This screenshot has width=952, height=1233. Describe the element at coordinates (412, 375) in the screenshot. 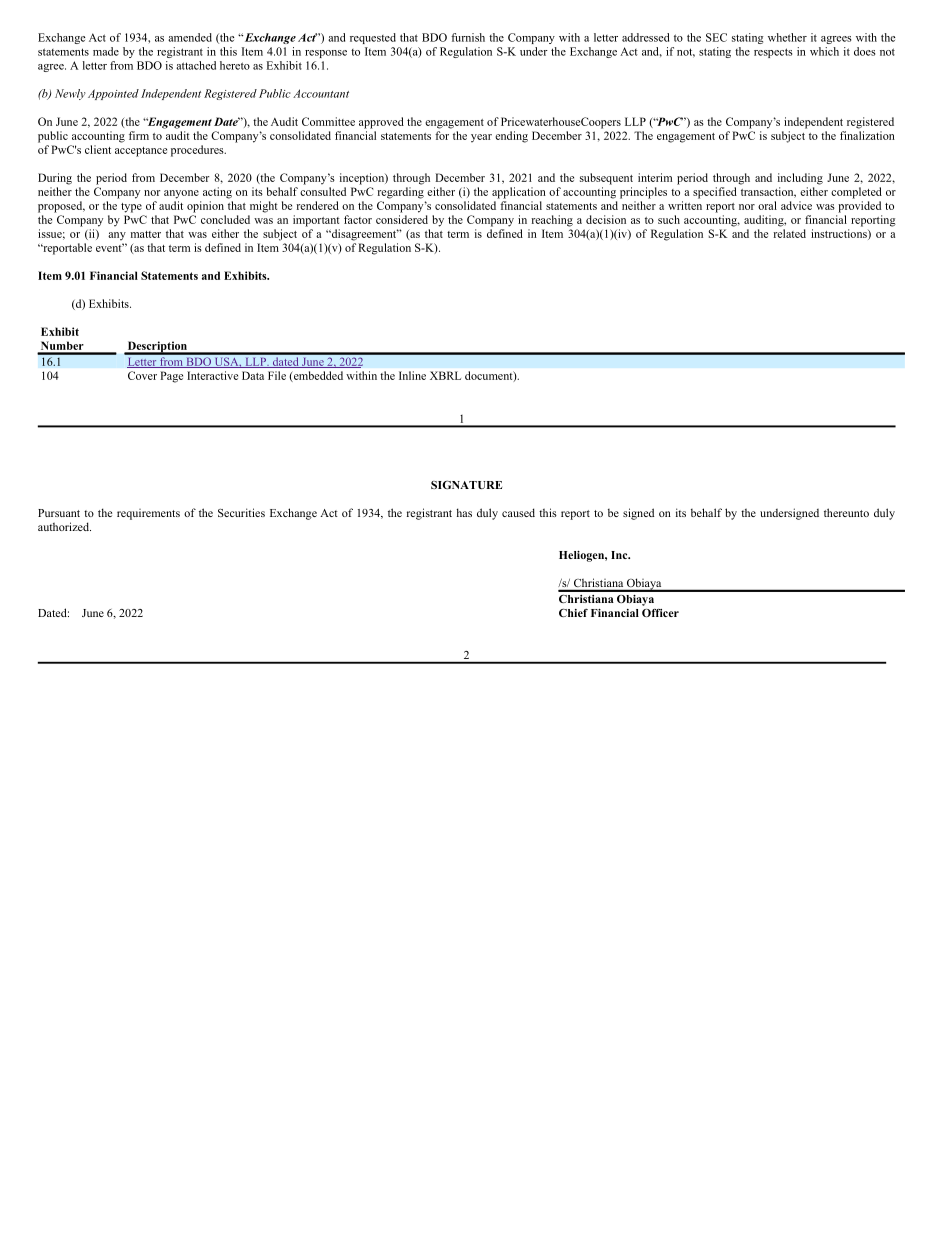

I see `Inline` at that location.
